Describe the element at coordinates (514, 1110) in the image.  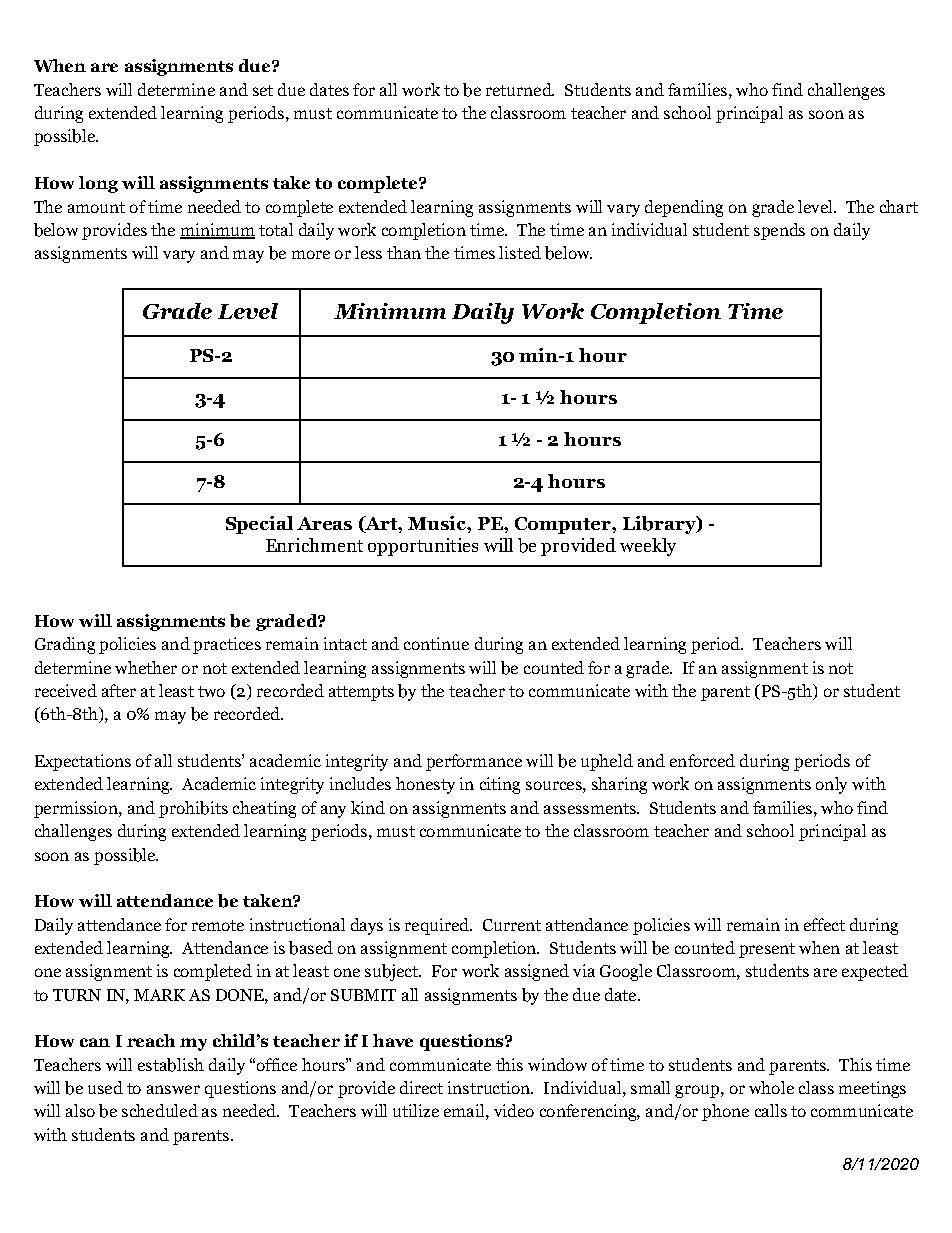
I see `video` at that location.
